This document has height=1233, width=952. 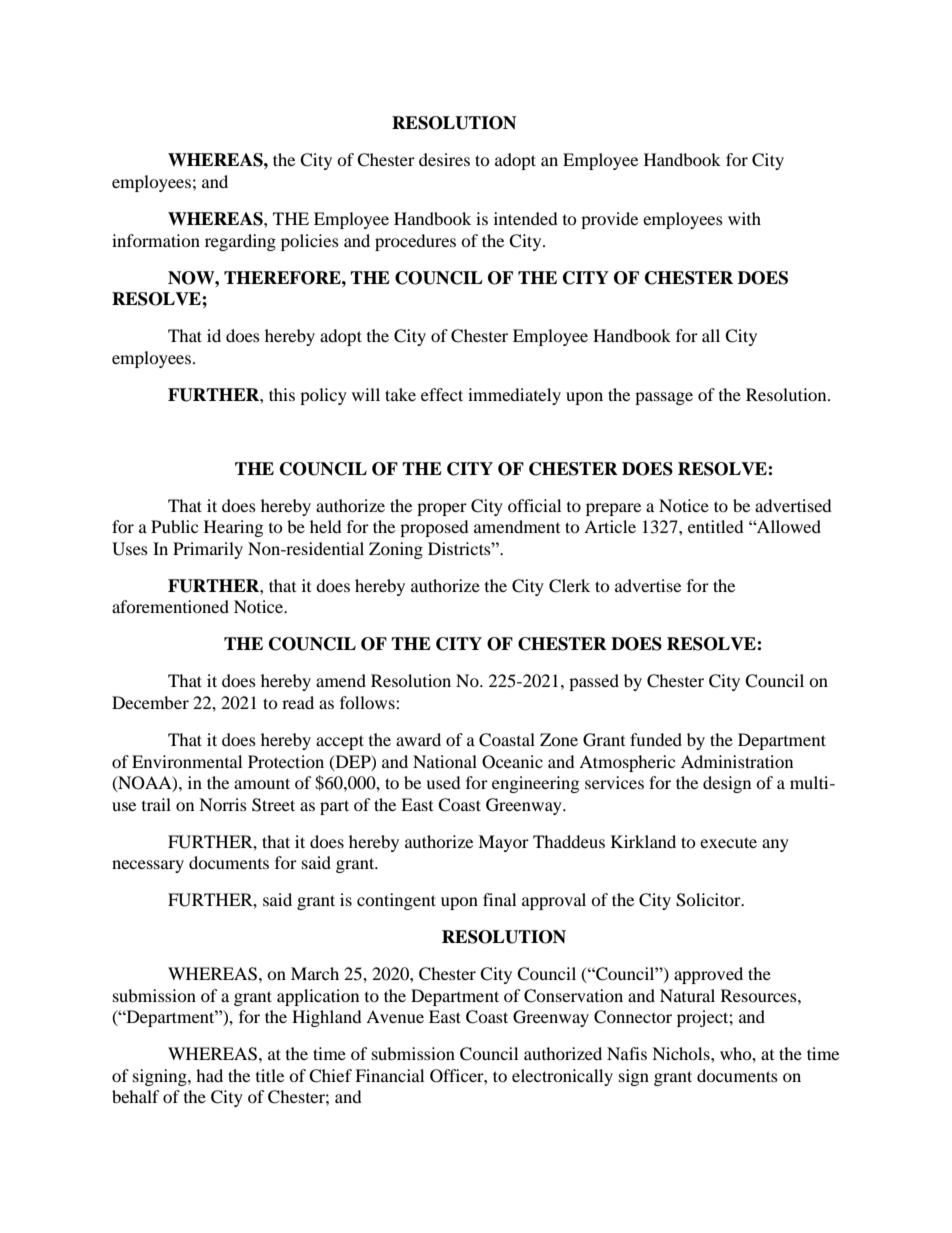 What do you see at coordinates (444, 159) in the document?
I see `desires` at bounding box center [444, 159].
